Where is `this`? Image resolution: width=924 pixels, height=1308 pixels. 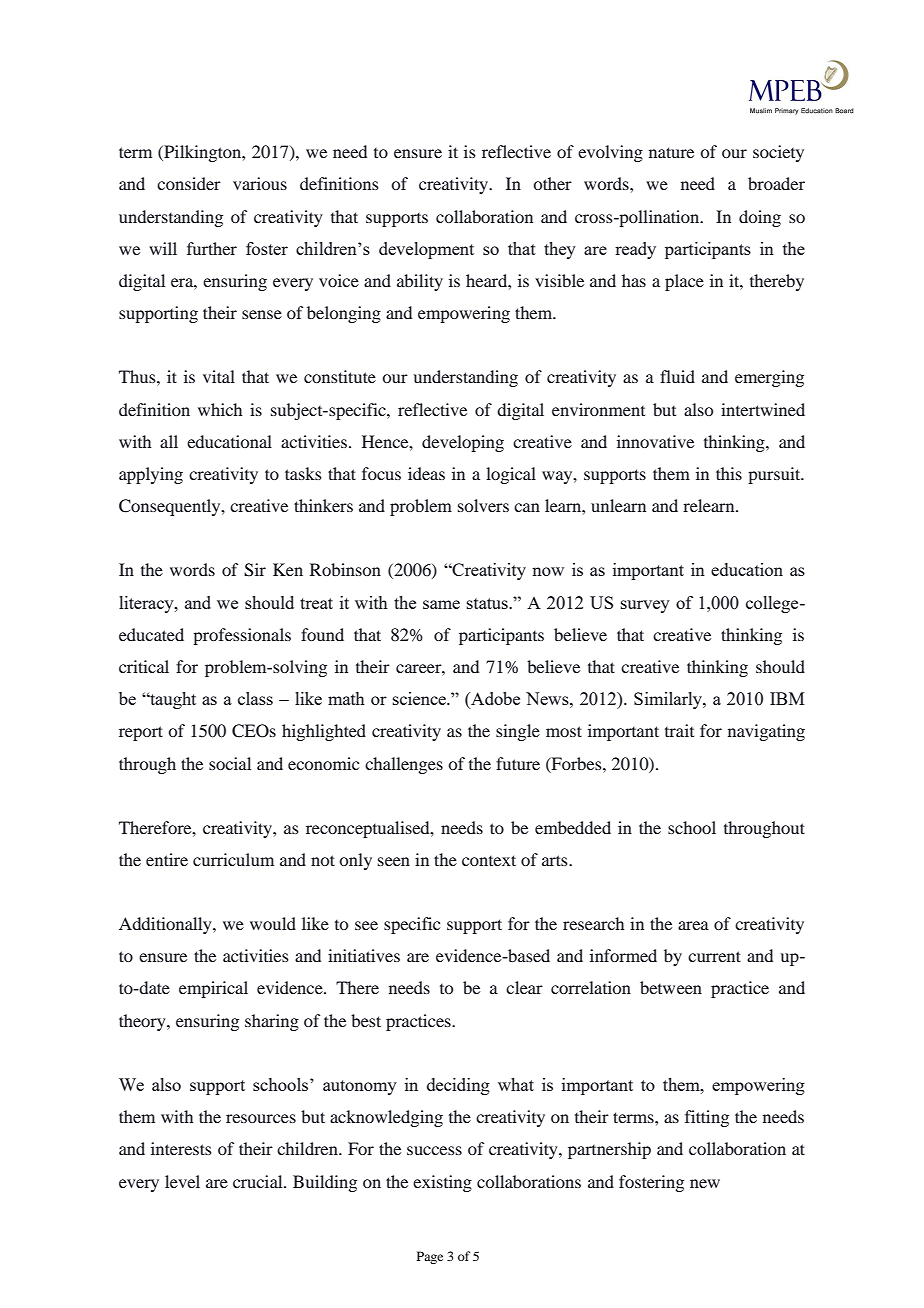 this is located at coordinates (729, 473).
